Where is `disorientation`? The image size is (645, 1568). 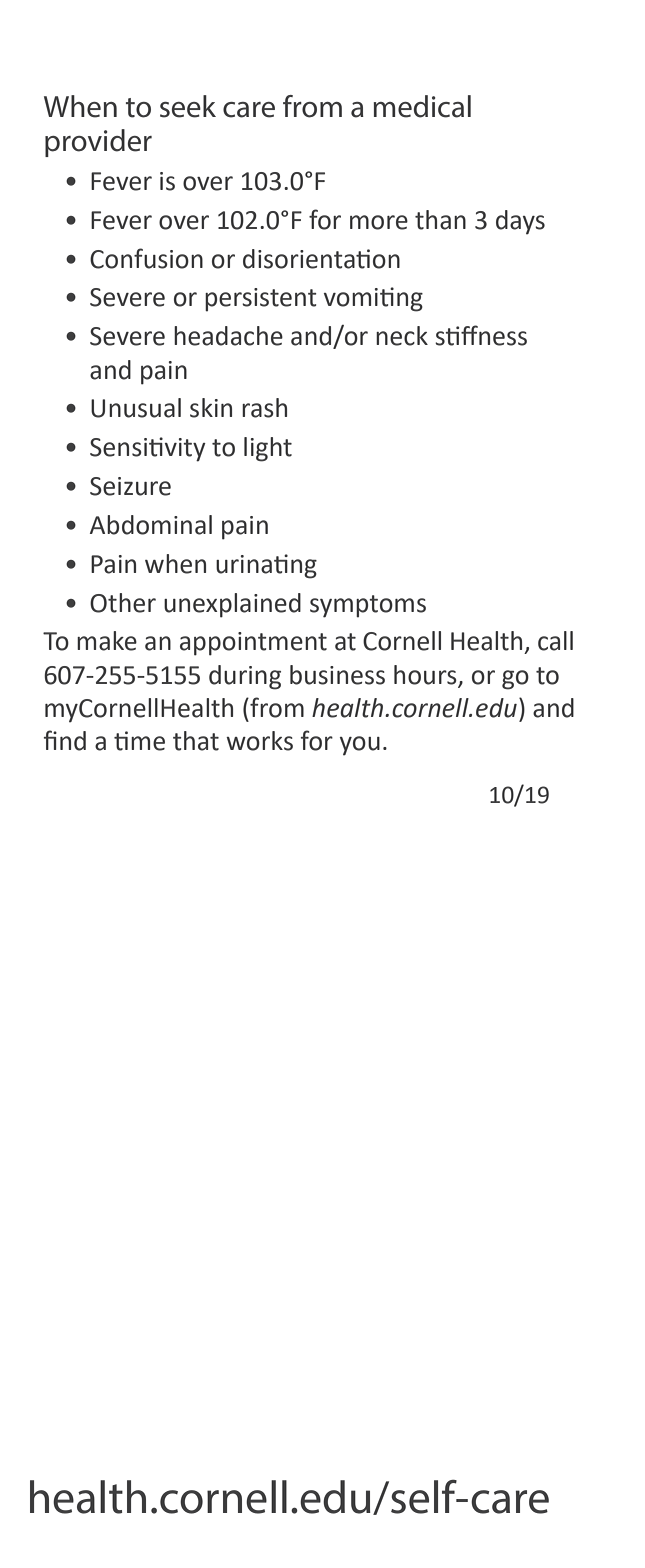
disorientation is located at coordinates (321, 259).
